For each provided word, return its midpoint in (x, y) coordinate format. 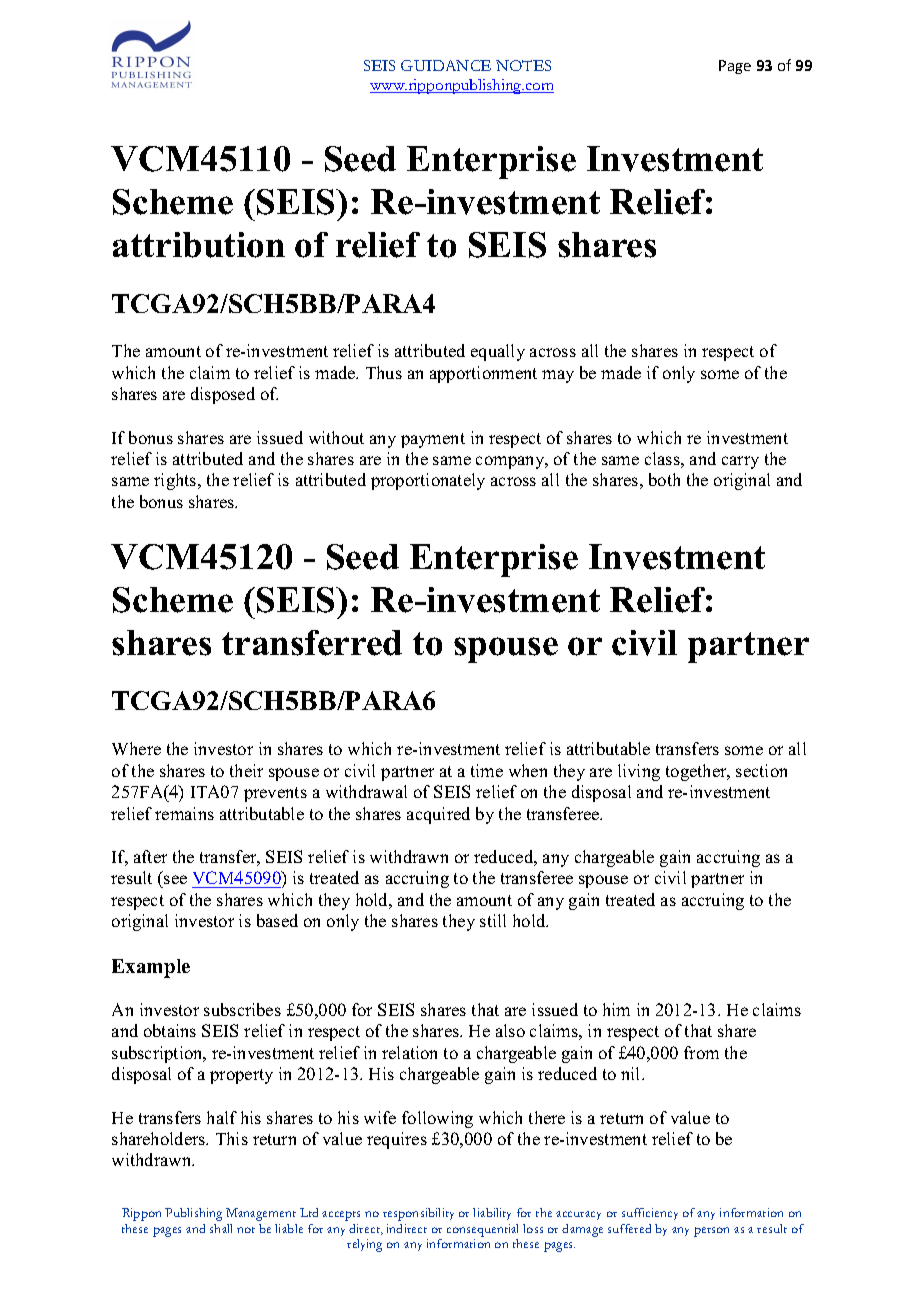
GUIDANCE (446, 65)
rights (176, 481)
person (711, 1232)
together (697, 772)
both (664, 479)
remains (184, 813)
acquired (438, 815)
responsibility (418, 1214)
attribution (199, 245)
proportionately (428, 481)
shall (221, 1228)
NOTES (523, 65)
